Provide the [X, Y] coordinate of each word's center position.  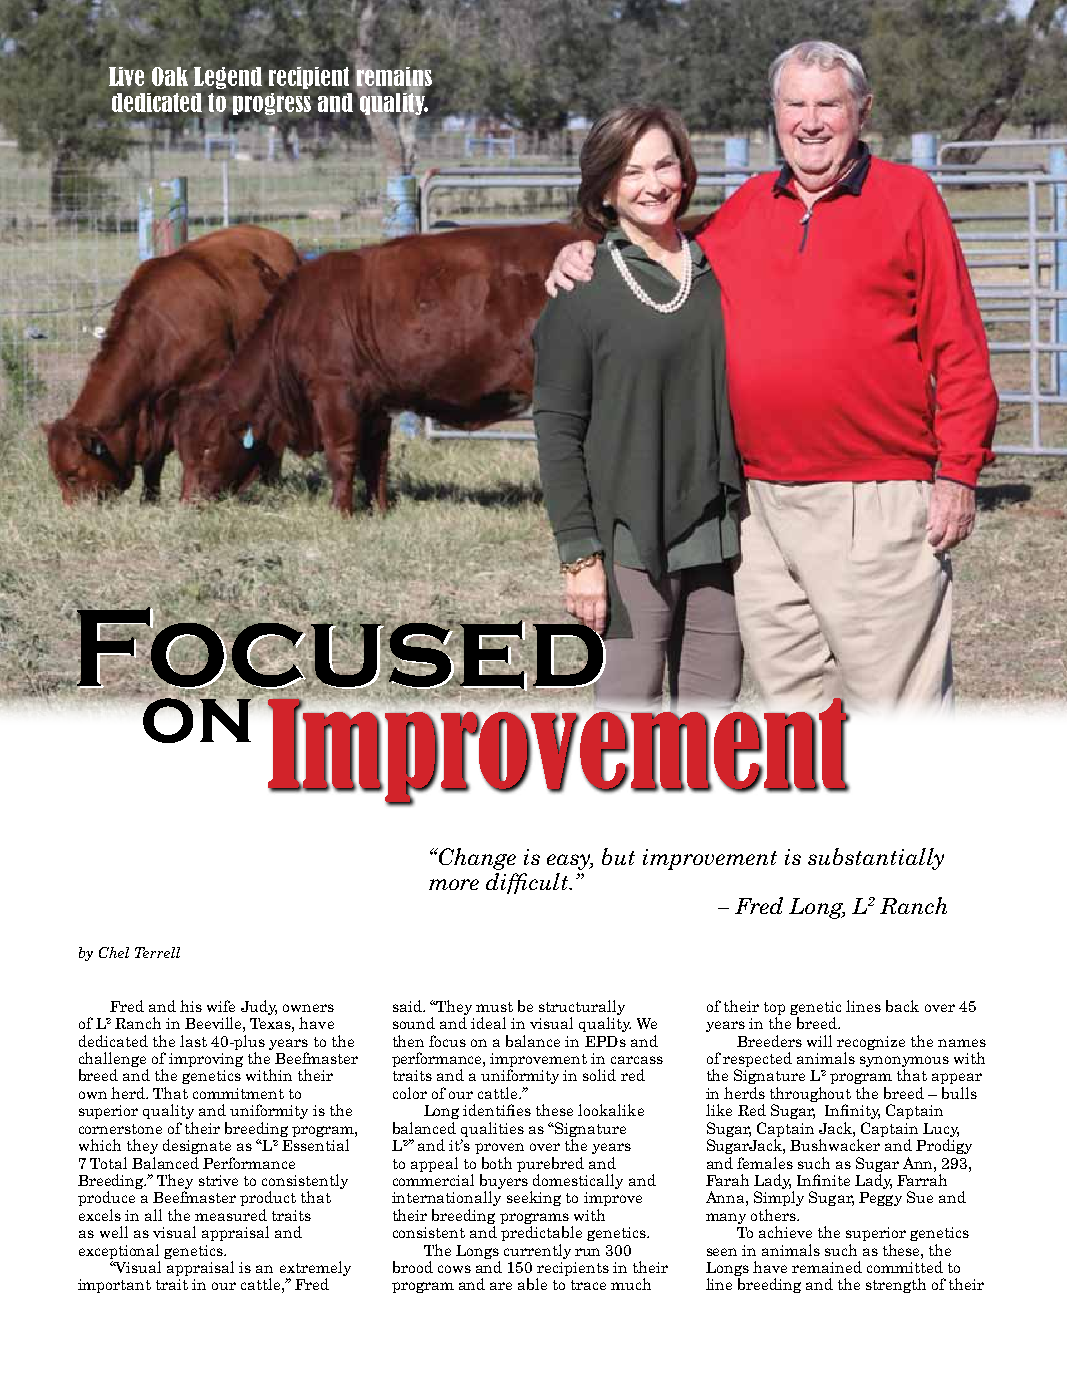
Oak [170, 76]
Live [126, 76]
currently [537, 1251]
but [618, 856]
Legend [227, 78]
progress [272, 105]
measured [231, 1215]
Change [476, 859]
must [494, 1007]
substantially [876, 859]
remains [395, 76]
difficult [528, 883]
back [902, 1006]
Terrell [157, 952]
